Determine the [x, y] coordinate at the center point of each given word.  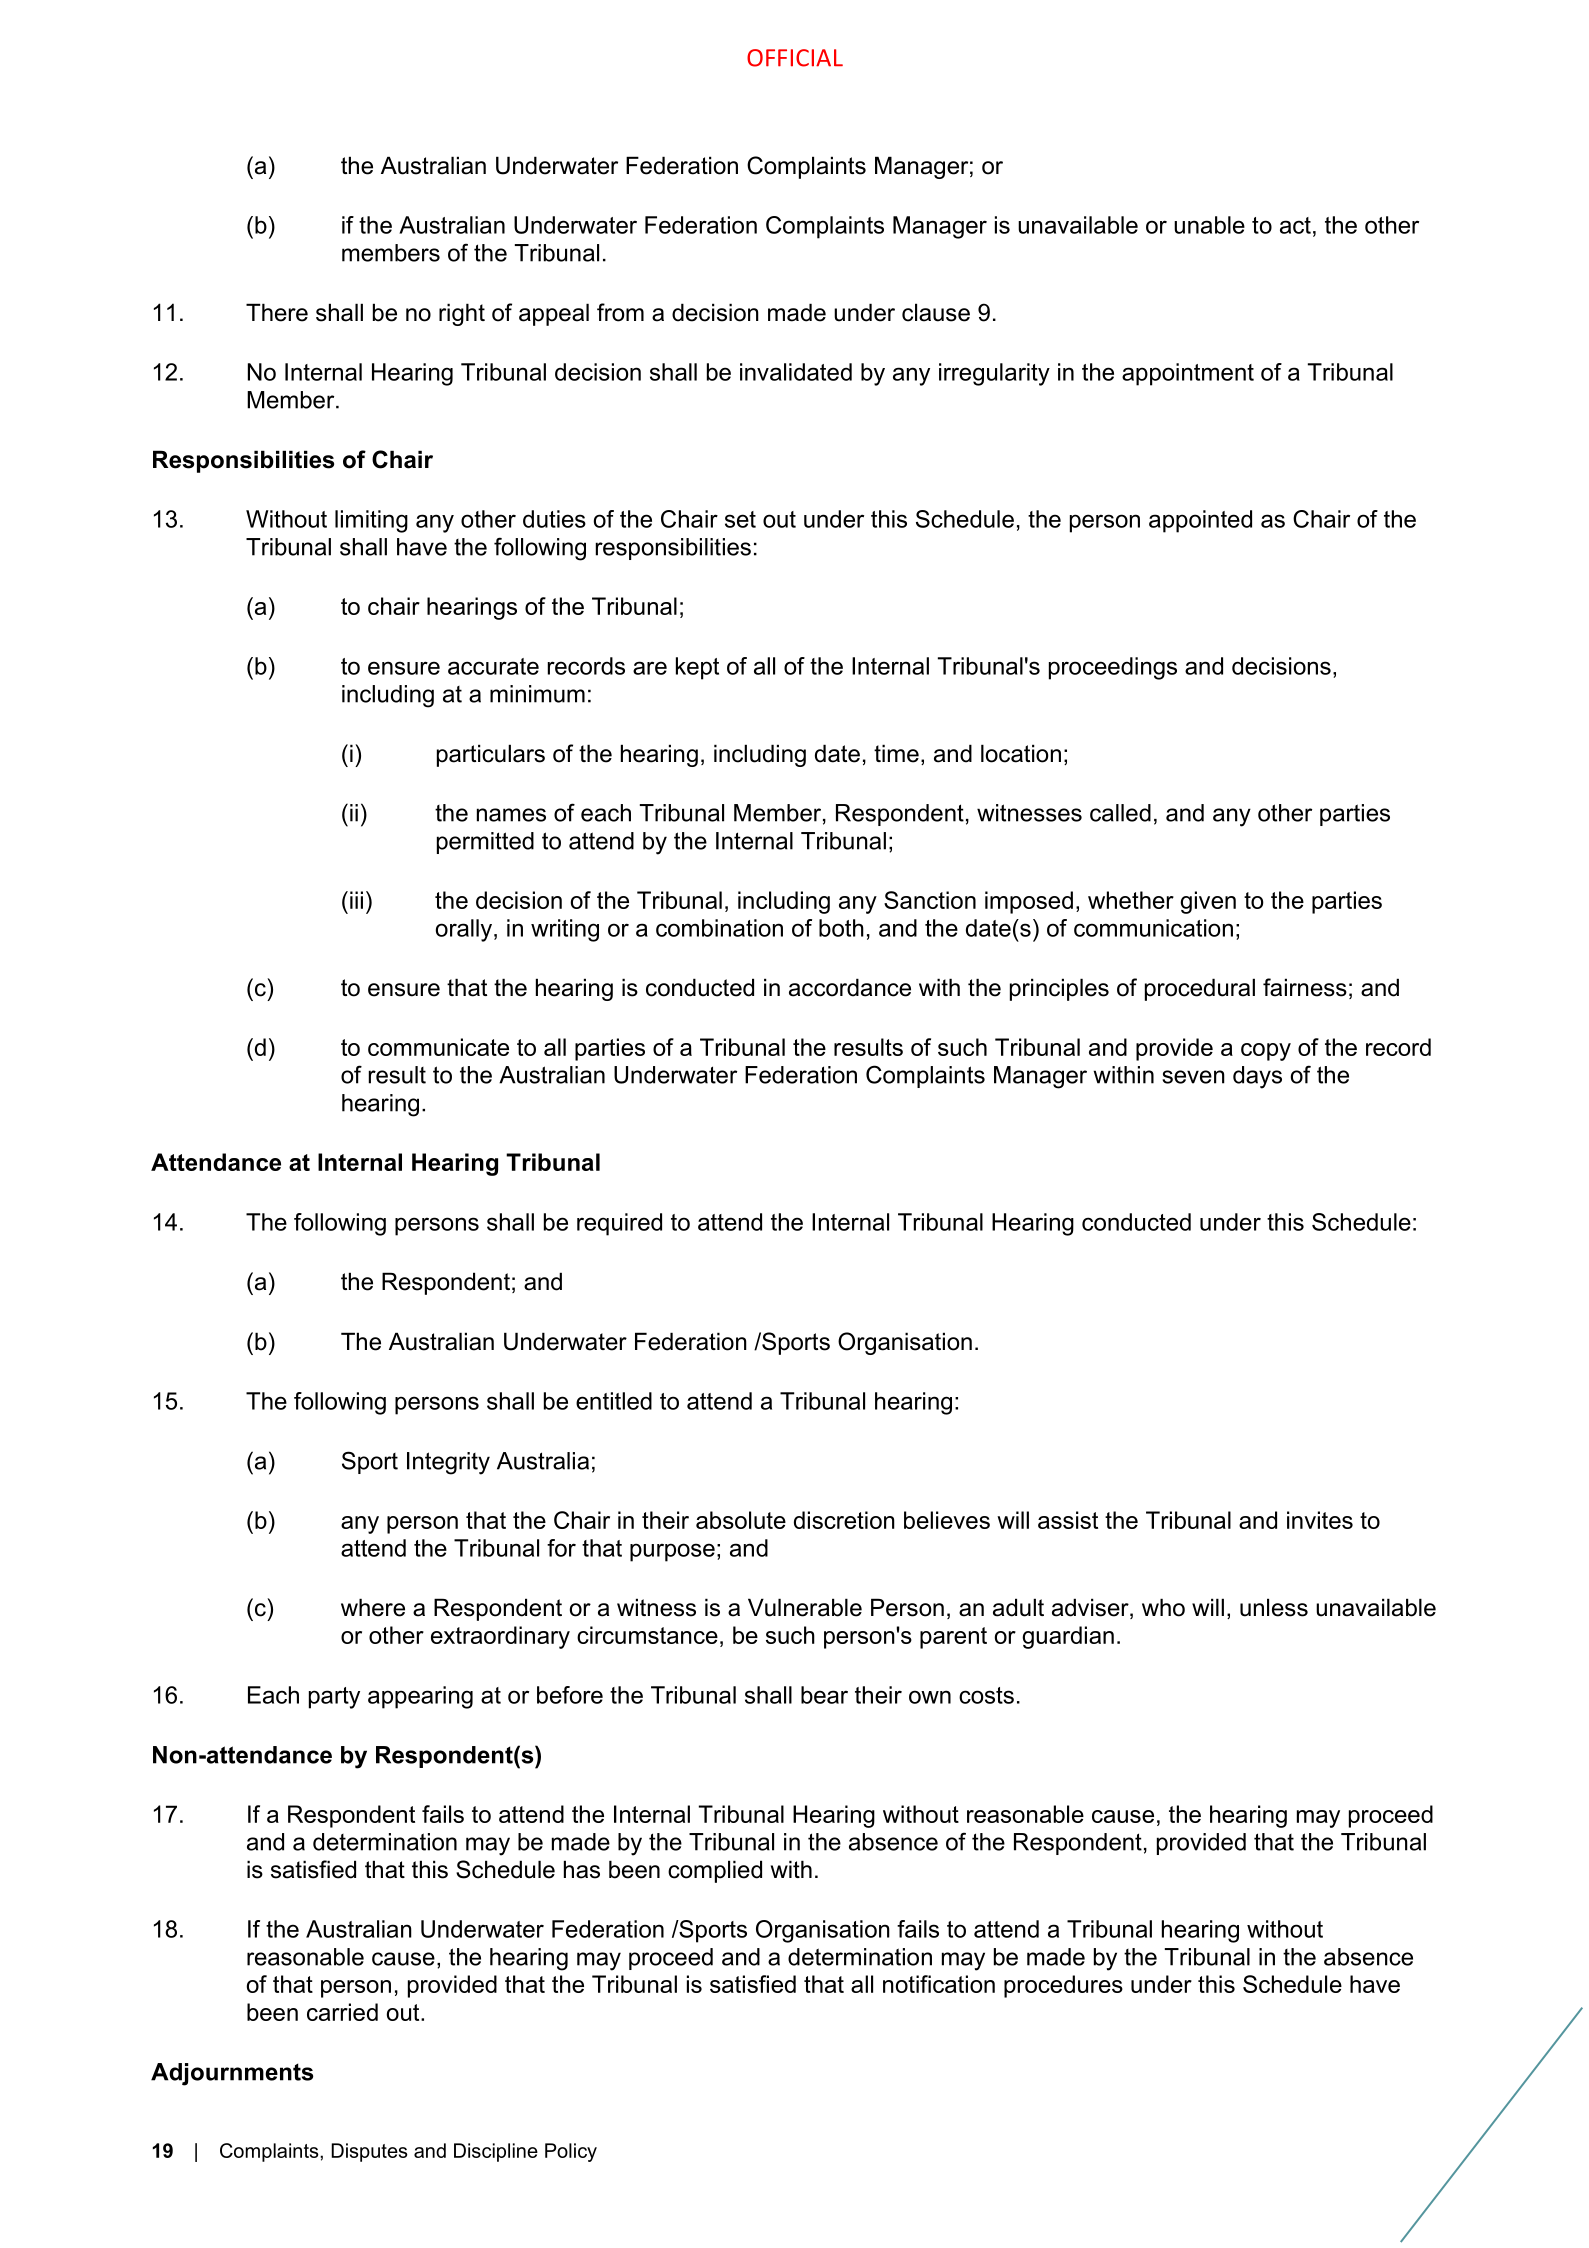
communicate [438, 1047]
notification [939, 1984]
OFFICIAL [795, 58]
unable [1209, 225]
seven [1193, 1077]
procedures [1063, 1986]
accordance [850, 987]
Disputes [369, 2152]
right [462, 314]
